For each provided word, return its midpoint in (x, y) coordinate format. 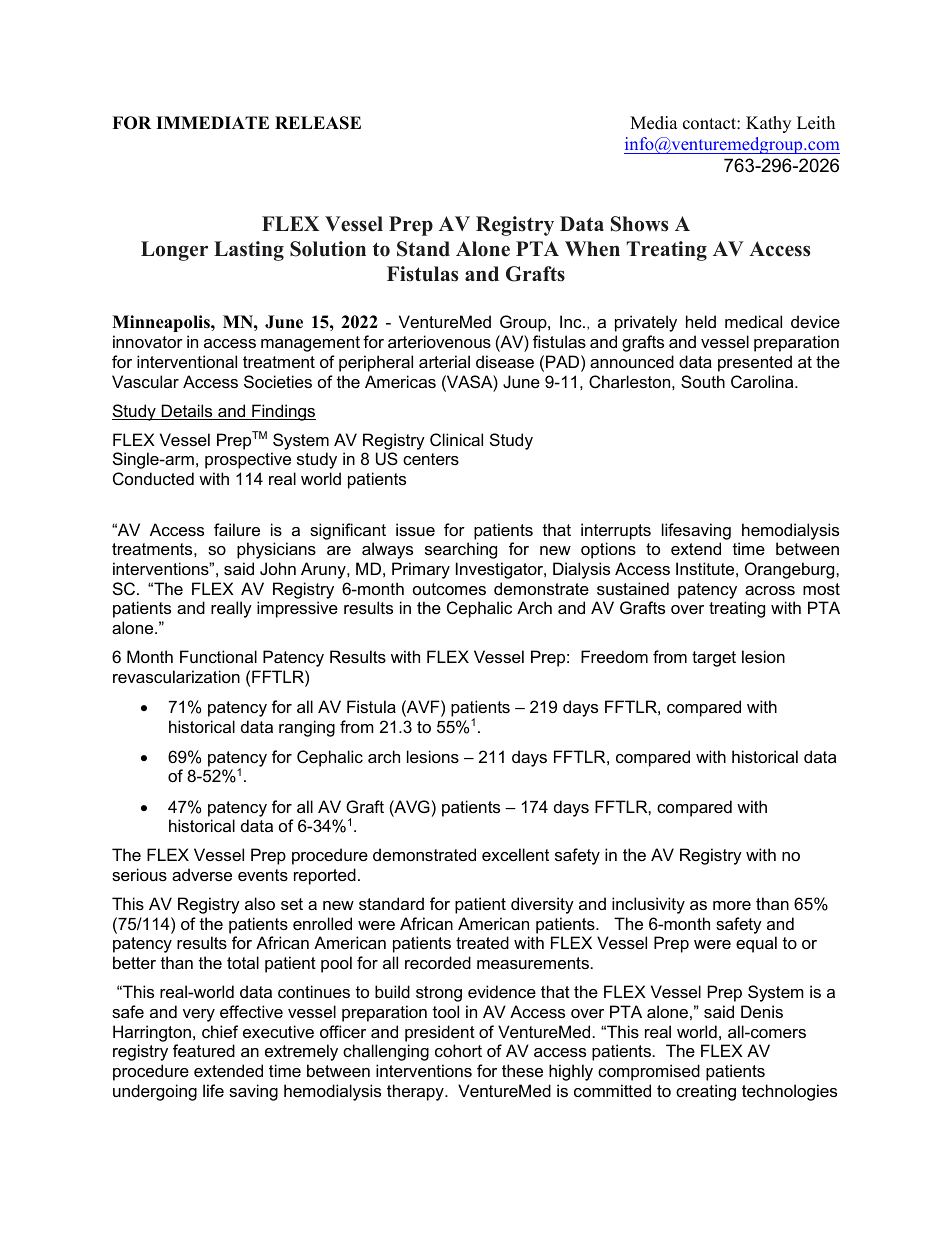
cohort (458, 1050)
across (770, 590)
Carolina (763, 381)
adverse (202, 874)
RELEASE (318, 123)
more (732, 905)
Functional (218, 656)
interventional (187, 361)
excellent (515, 854)
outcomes (449, 589)
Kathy (768, 124)
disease (505, 361)
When (592, 249)
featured (204, 1050)
